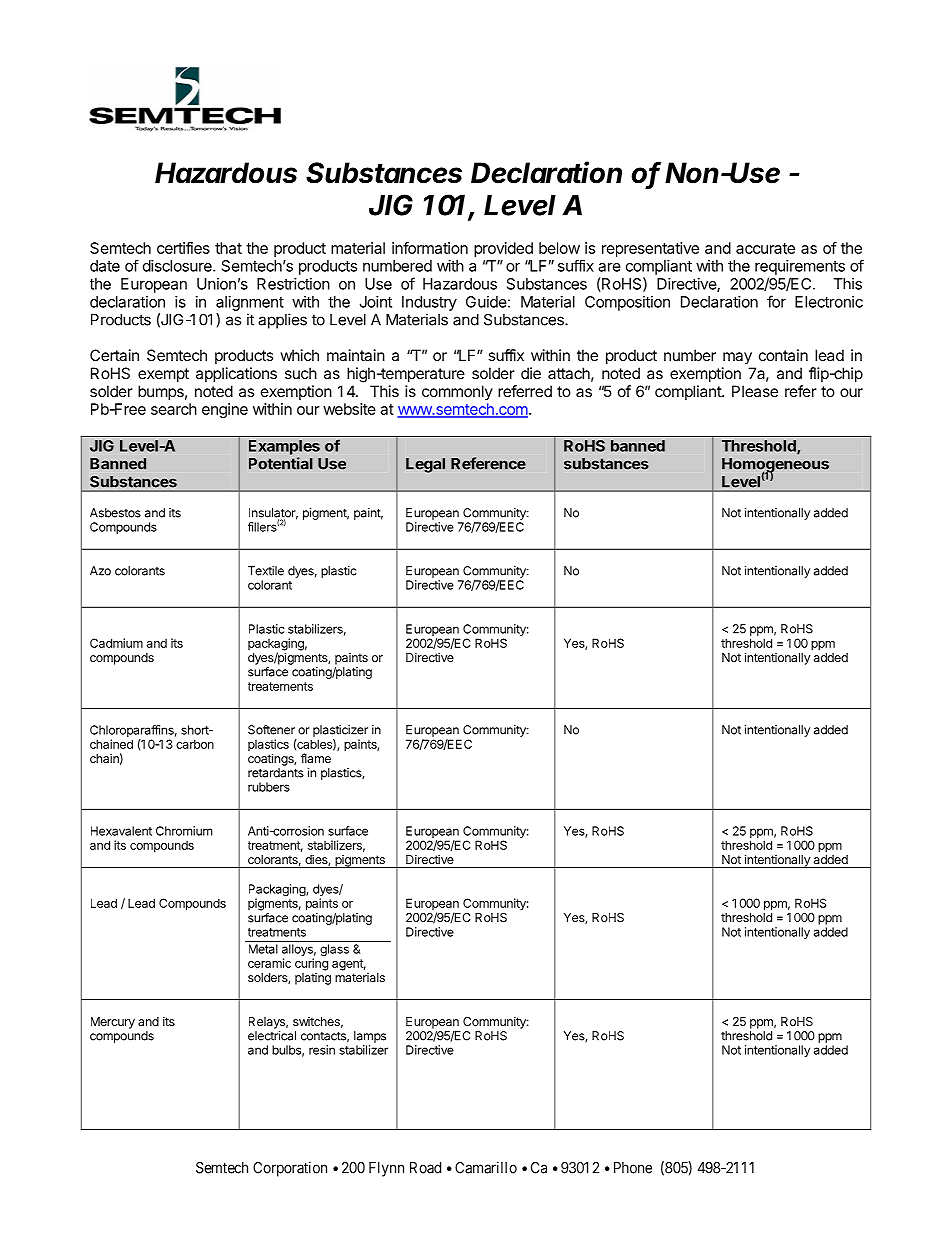 The image size is (952, 1233). Describe the element at coordinates (290, 1169) in the screenshot. I see `Corporation` at that location.
